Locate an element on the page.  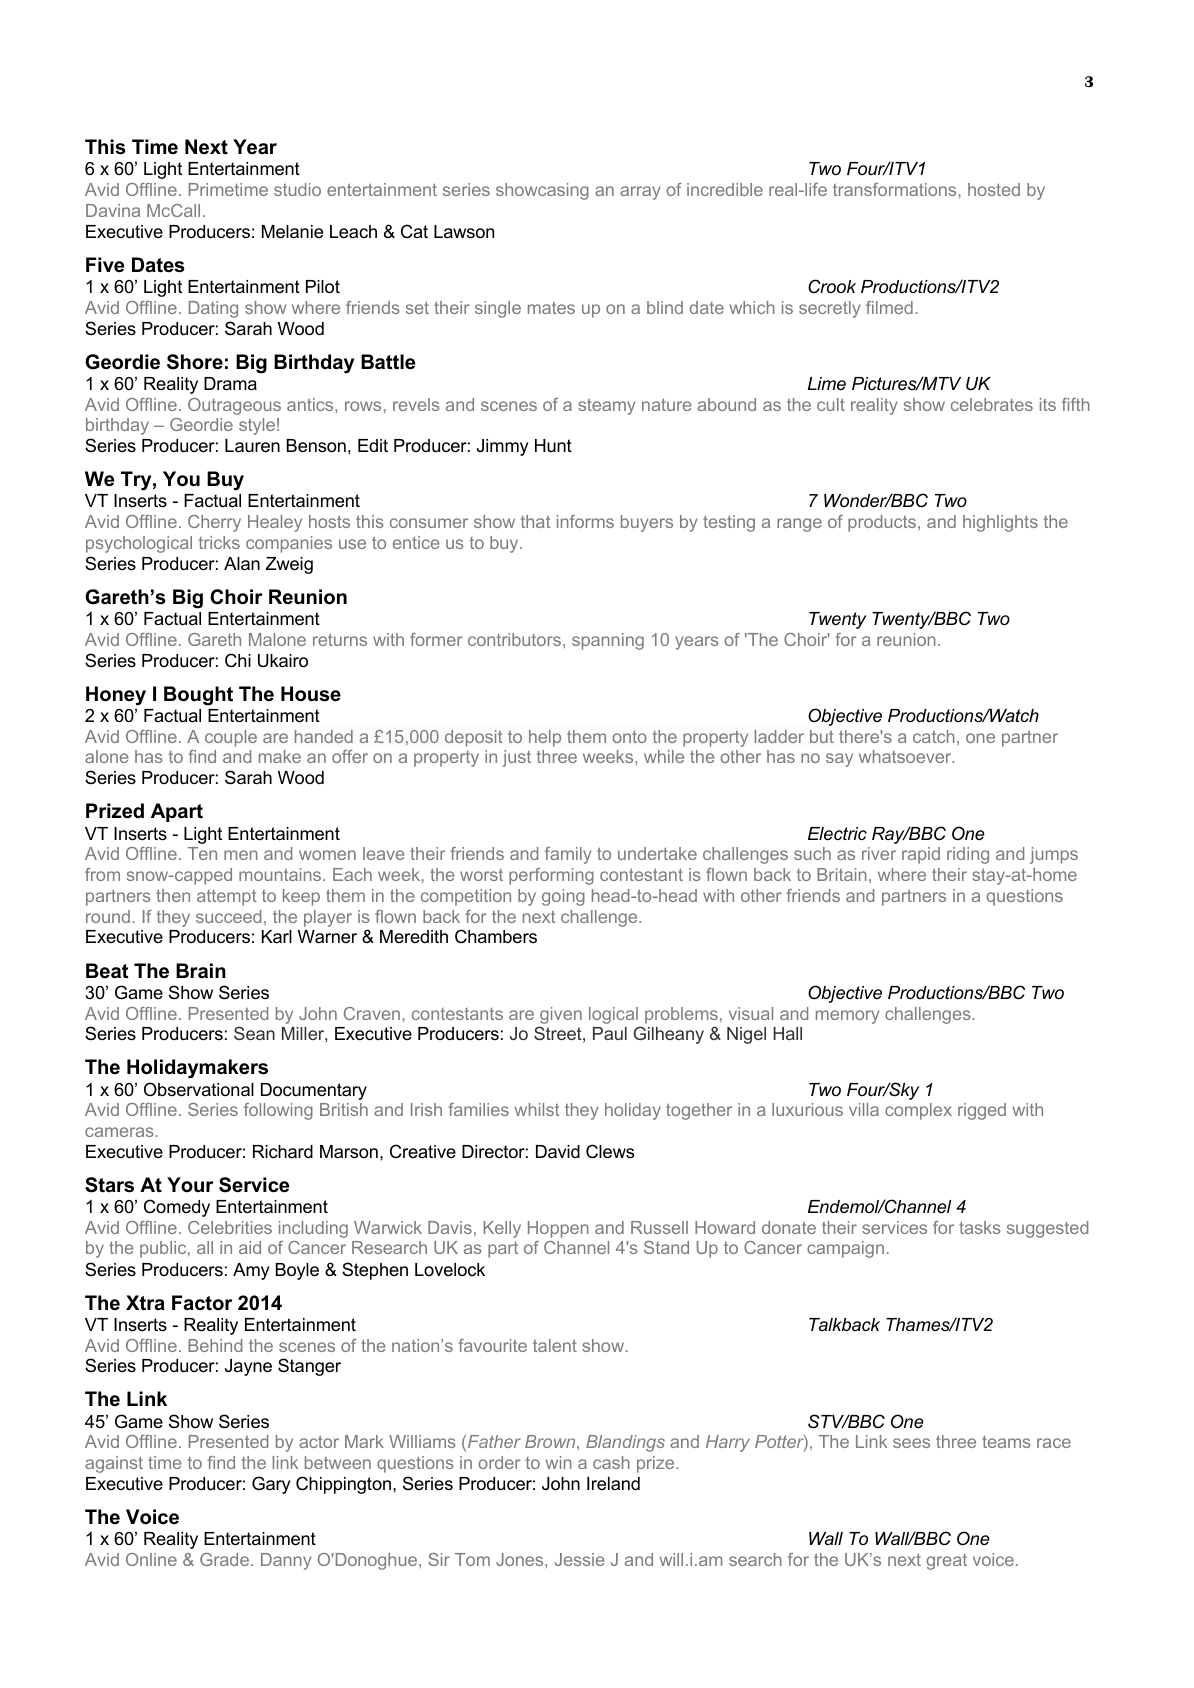
family is located at coordinates (568, 855).
